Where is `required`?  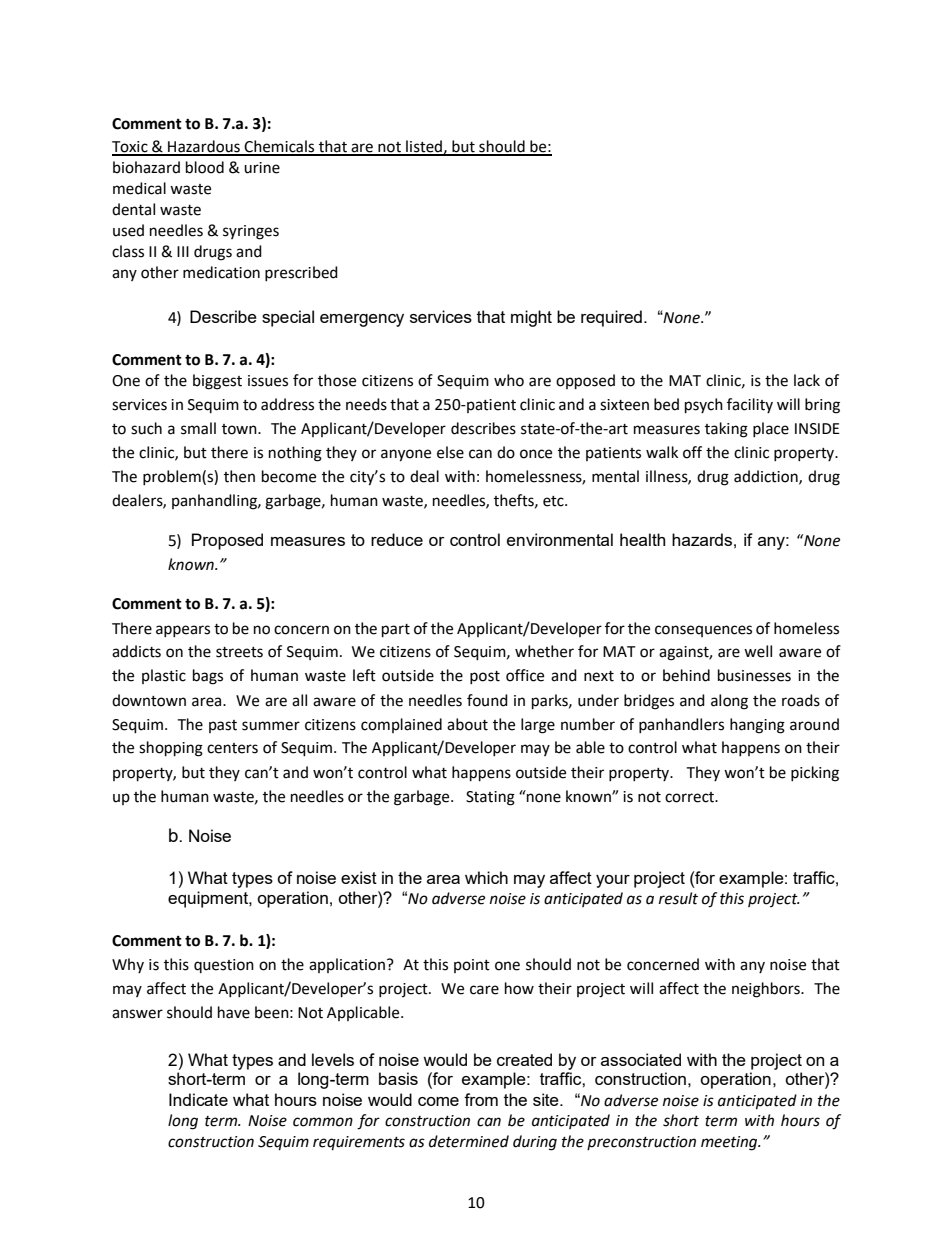 required is located at coordinates (611, 318).
